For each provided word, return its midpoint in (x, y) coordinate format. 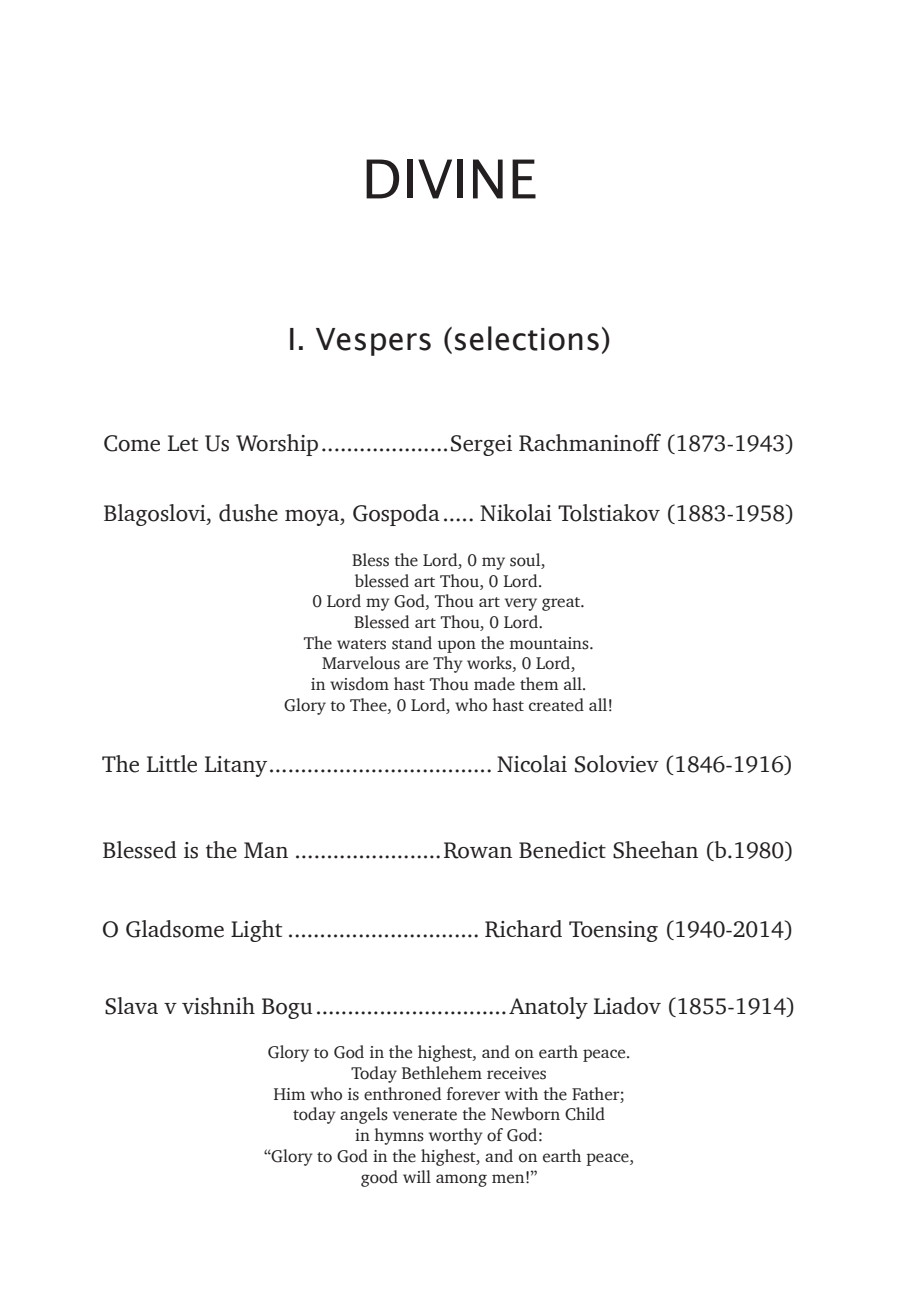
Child (585, 1114)
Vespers (373, 342)
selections (527, 338)
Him (289, 1094)
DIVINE (451, 179)
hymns (399, 1136)
